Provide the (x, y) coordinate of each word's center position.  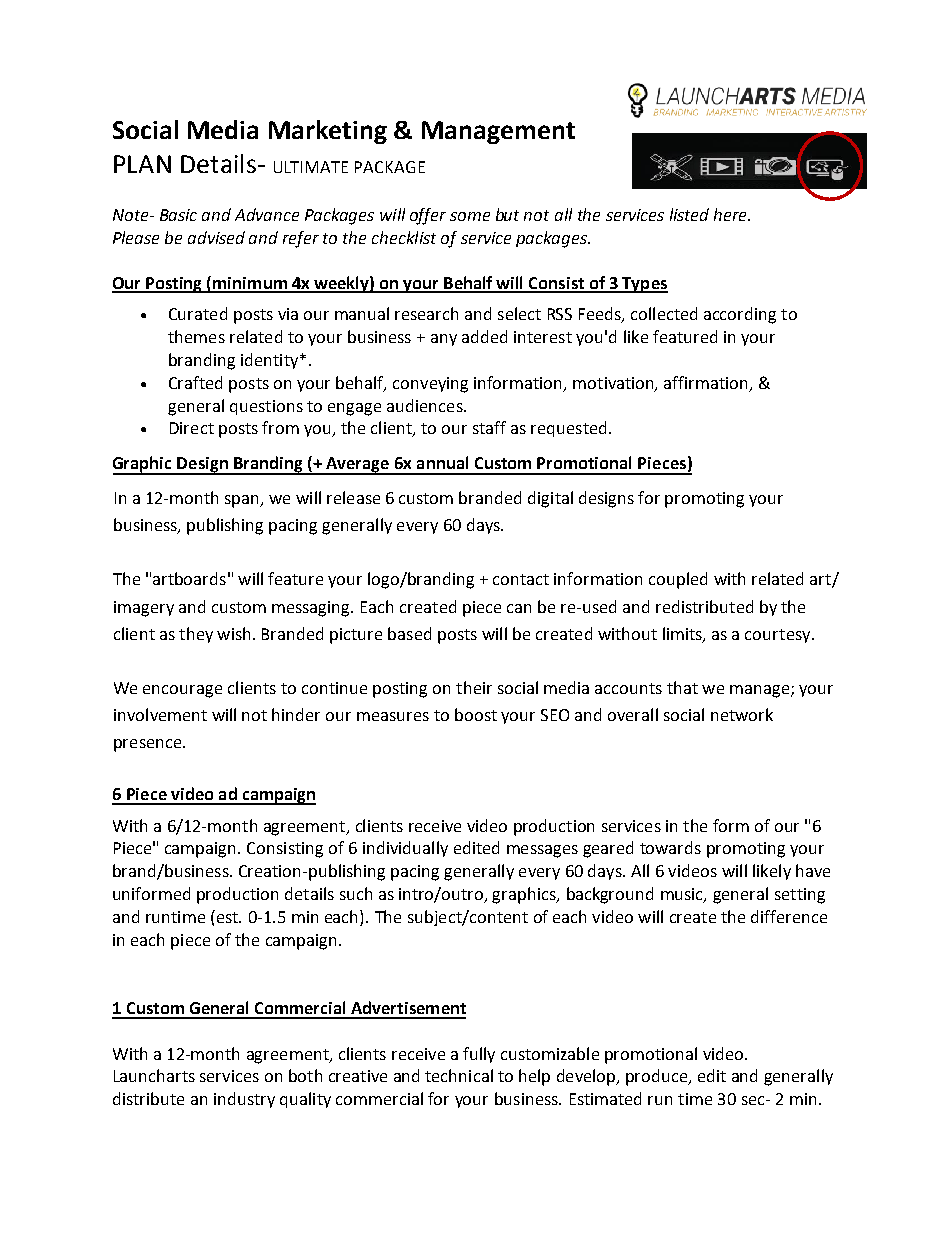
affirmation (707, 383)
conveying (430, 385)
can (519, 608)
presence (149, 745)
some (470, 216)
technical (459, 1075)
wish (233, 633)
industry (244, 1100)
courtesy (779, 636)
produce (658, 1077)
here (731, 214)
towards (670, 847)
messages (542, 851)
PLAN (142, 164)
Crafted (195, 382)
